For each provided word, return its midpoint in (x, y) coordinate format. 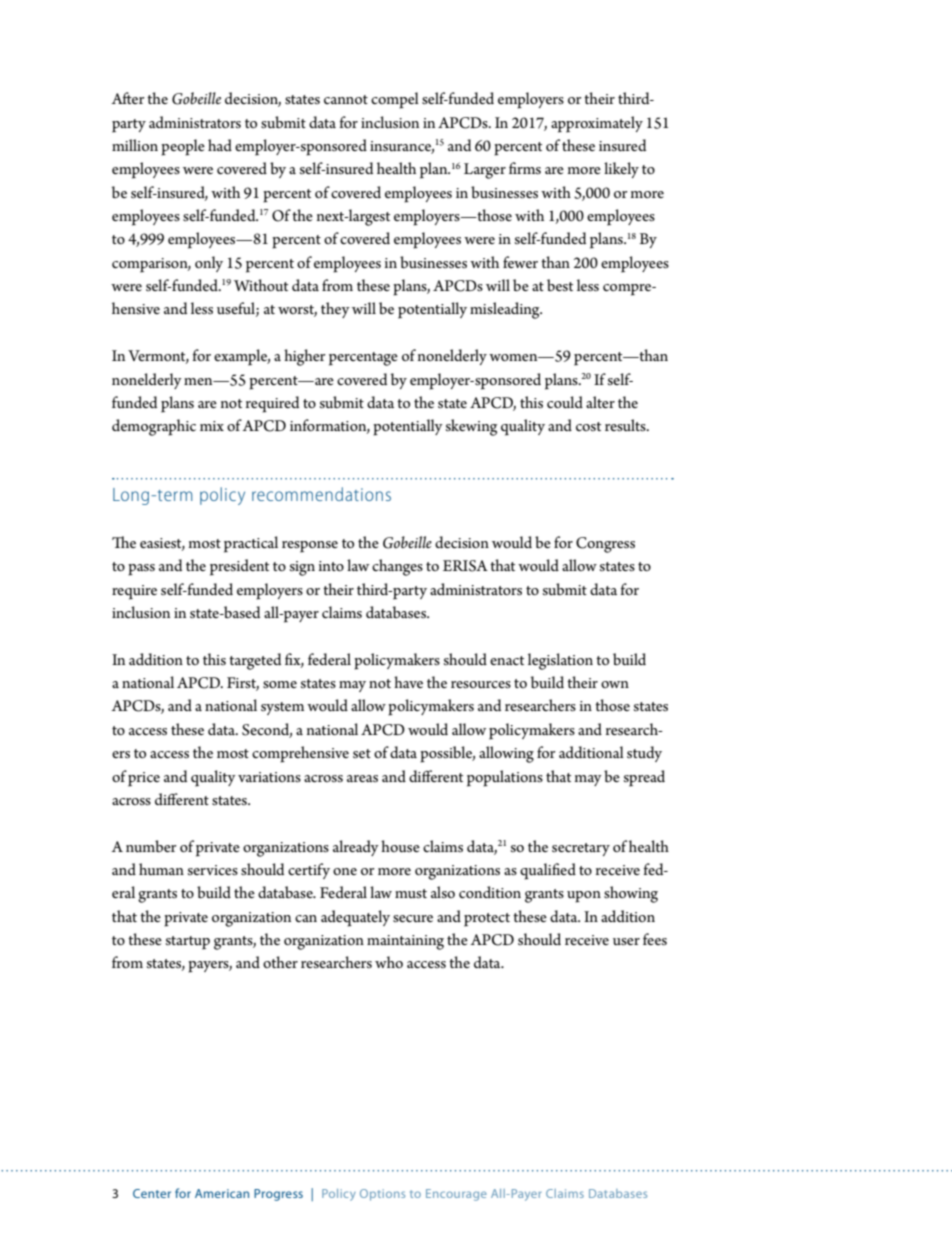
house (400, 846)
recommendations (321, 494)
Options (382, 1195)
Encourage (456, 1195)
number (151, 846)
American (222, 1193)
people (183, 147)
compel (395, 100)
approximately (597, 124)
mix (212, 426)
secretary (581, 849)
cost (588, 426)
